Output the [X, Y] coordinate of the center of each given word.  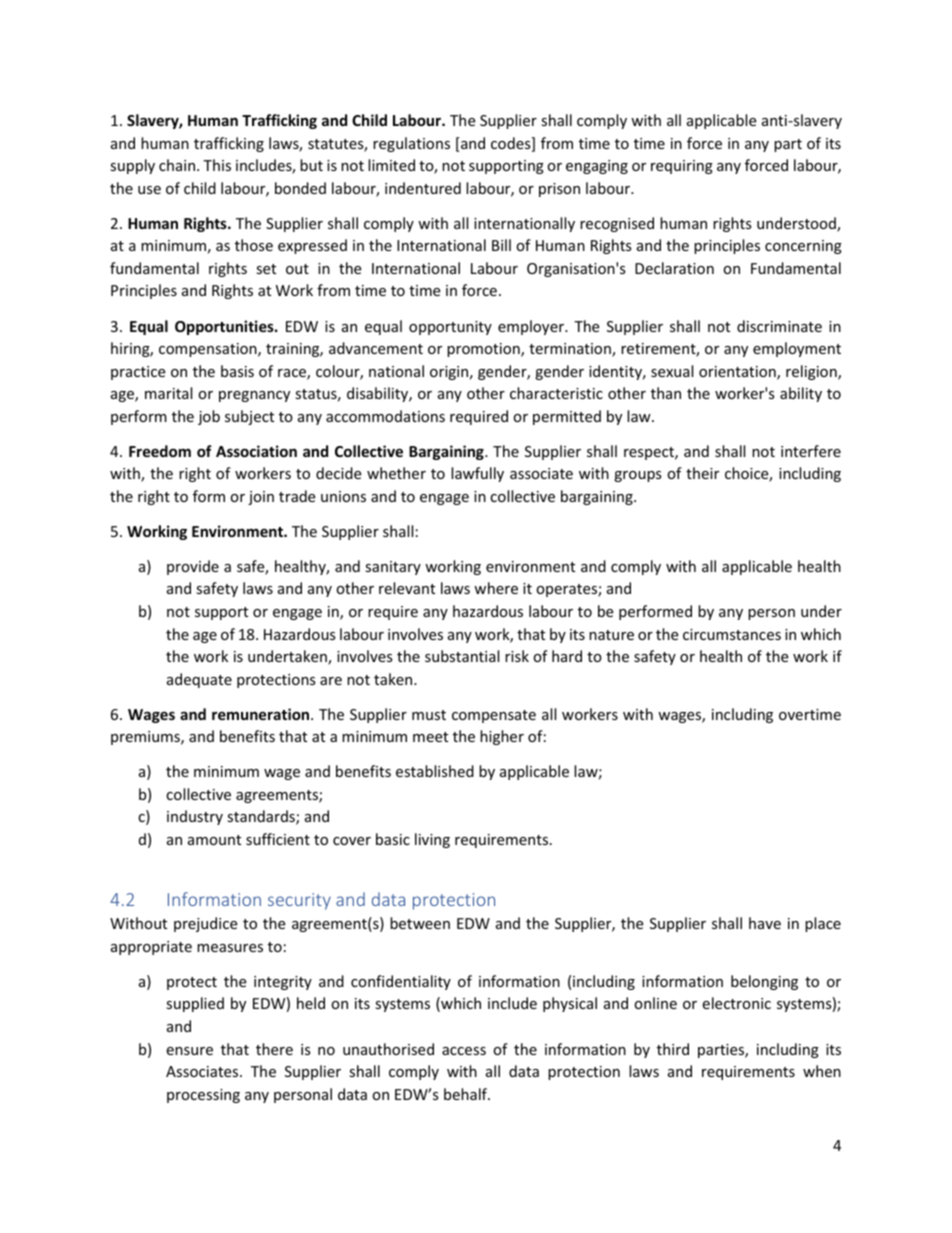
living [432, 840]
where [496, 588]
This [217, 165]
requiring [682, 167]
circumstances [732, 634]
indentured [423, 188]
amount [214, 840]
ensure [189, 1051]
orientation [738, 373]
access [464, 1051]
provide [193, 567]
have [765, 923]
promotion [484, 350]
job [209, 417]
